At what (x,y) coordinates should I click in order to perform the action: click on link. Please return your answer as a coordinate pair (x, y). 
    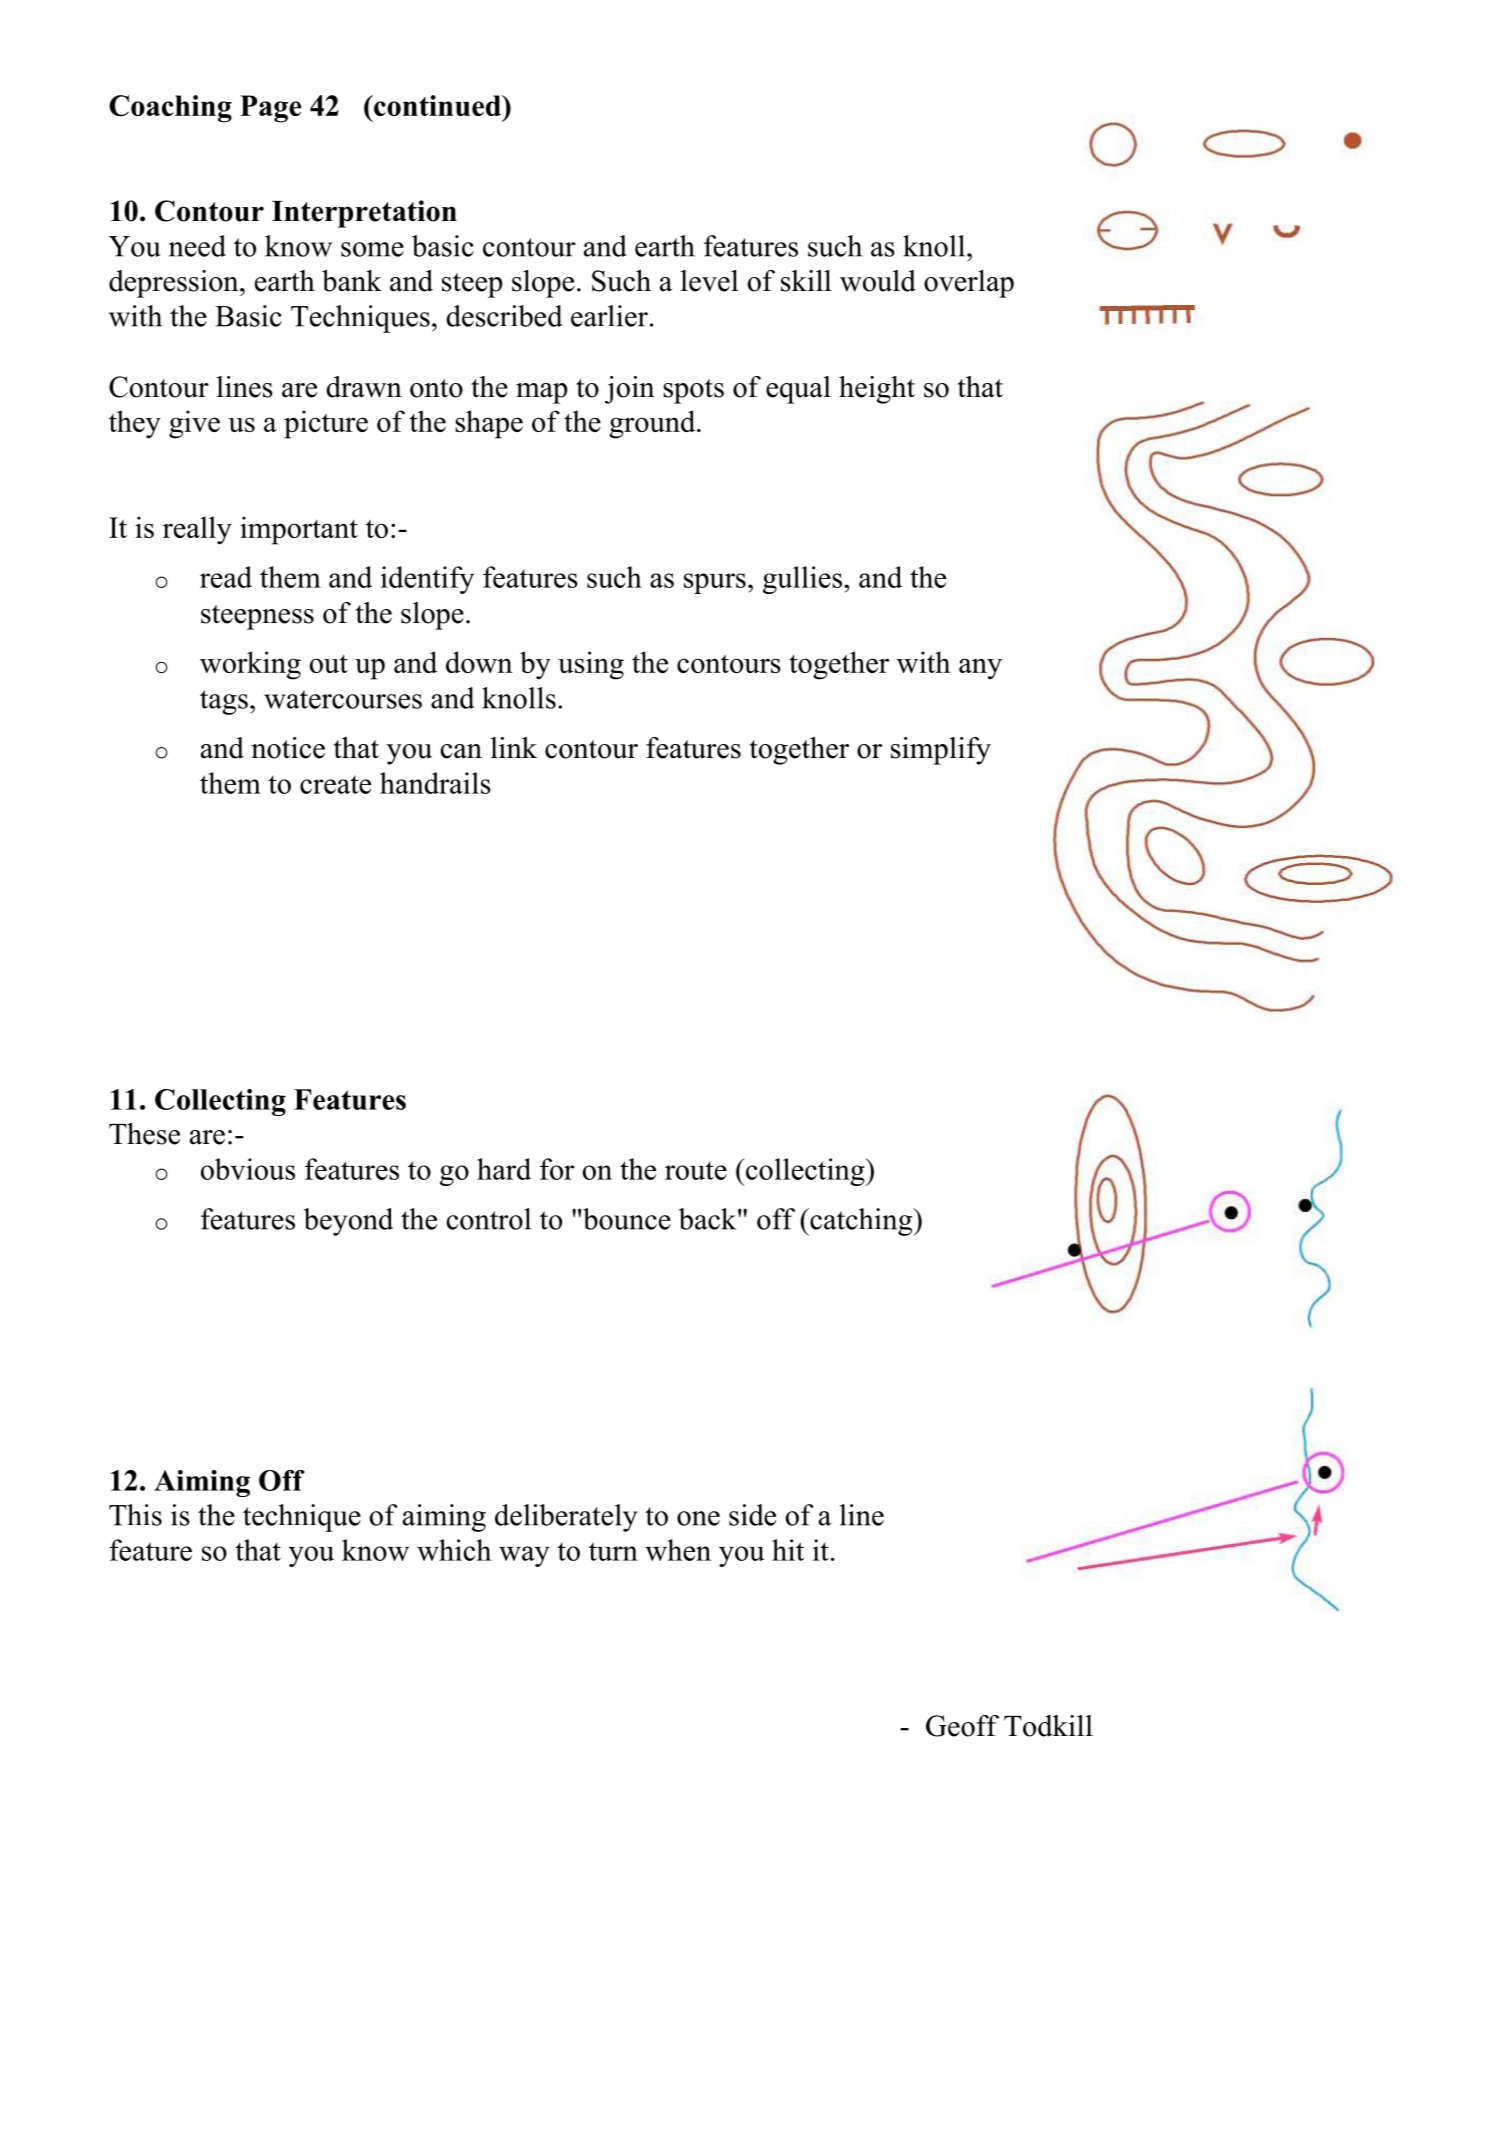
    Looking at the image, I should click on (514, 747).
